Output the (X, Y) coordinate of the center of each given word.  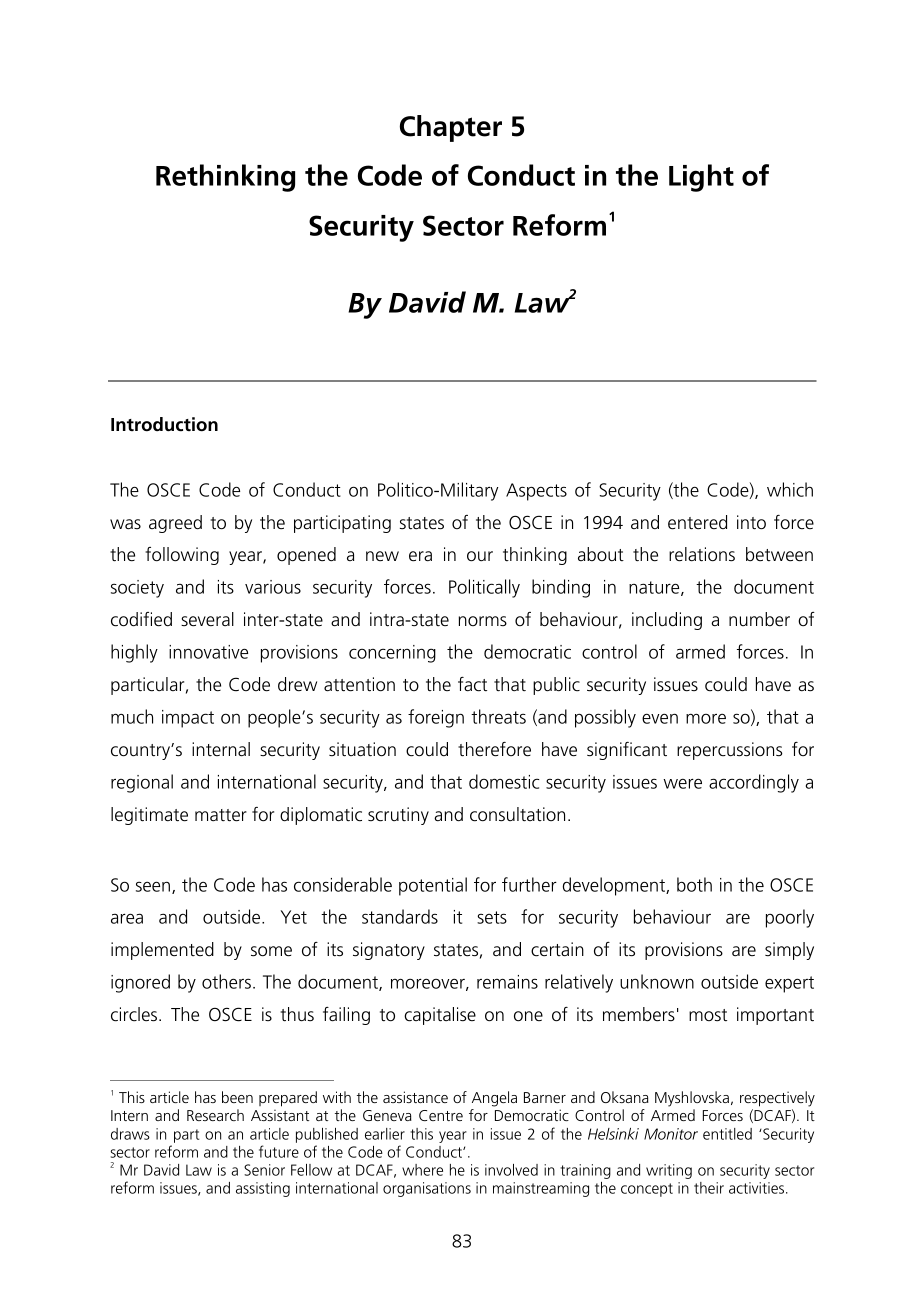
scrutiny (398, 816)
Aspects (536, 492)
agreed (175, 524)
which (790, 489)
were (682, 783)
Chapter (451, 128)
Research (215, 1115)
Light (701, 178)
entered (697, 522)
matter (221, 815)
